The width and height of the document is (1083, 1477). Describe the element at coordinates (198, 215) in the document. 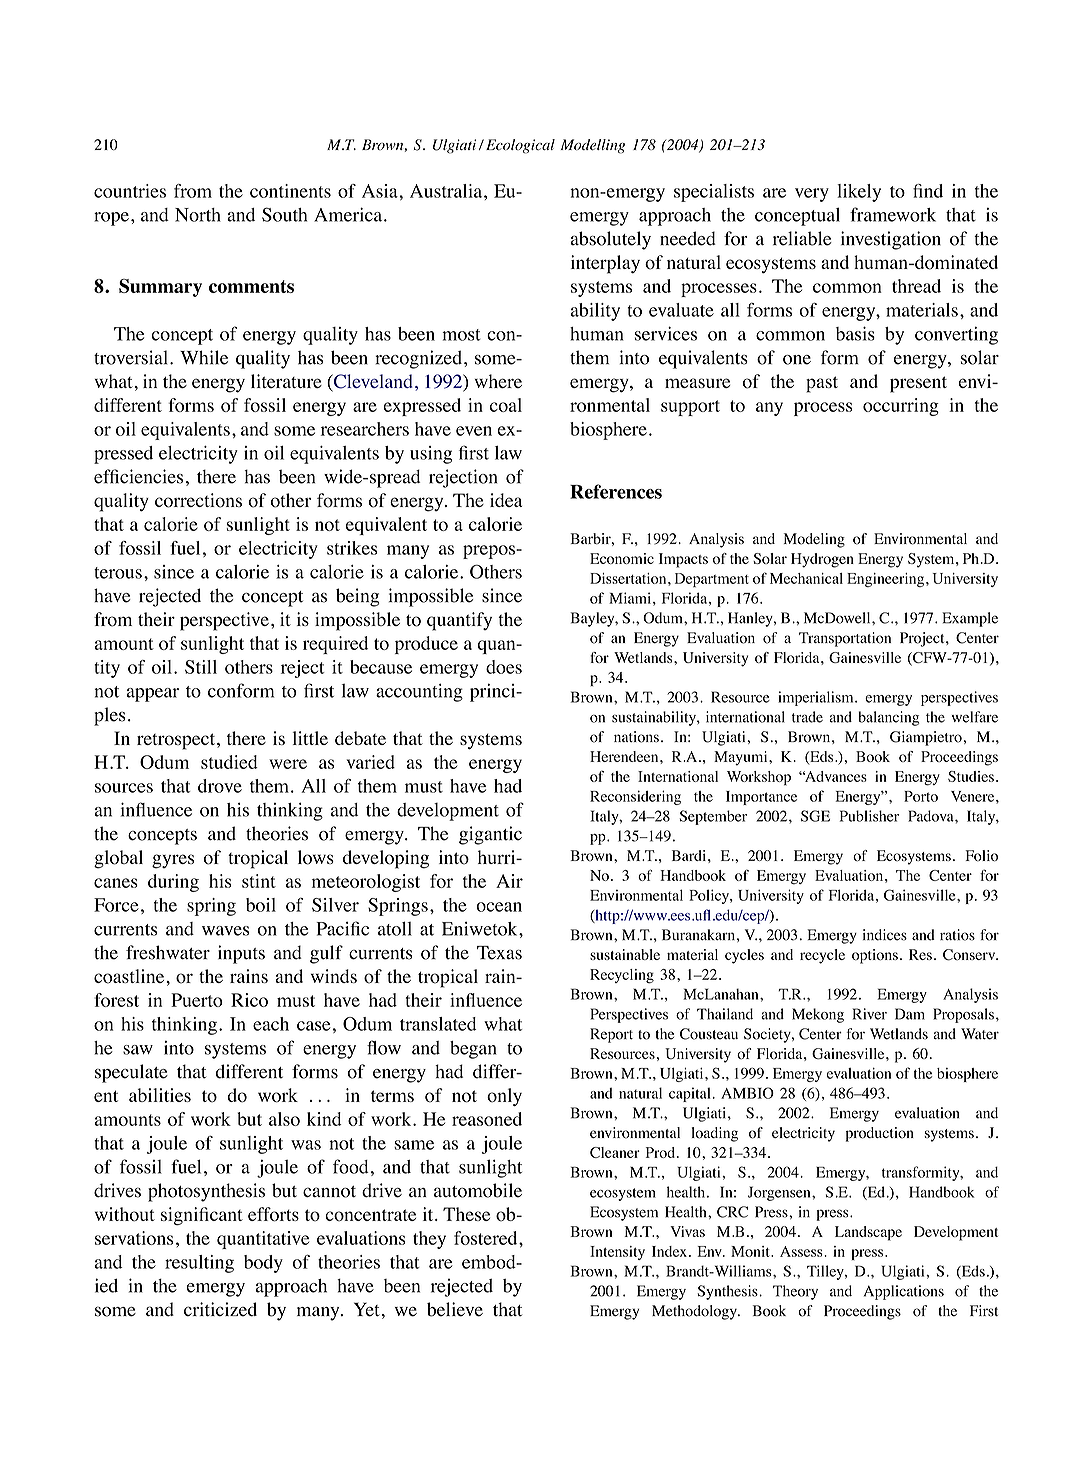

I see `North` at that location.
